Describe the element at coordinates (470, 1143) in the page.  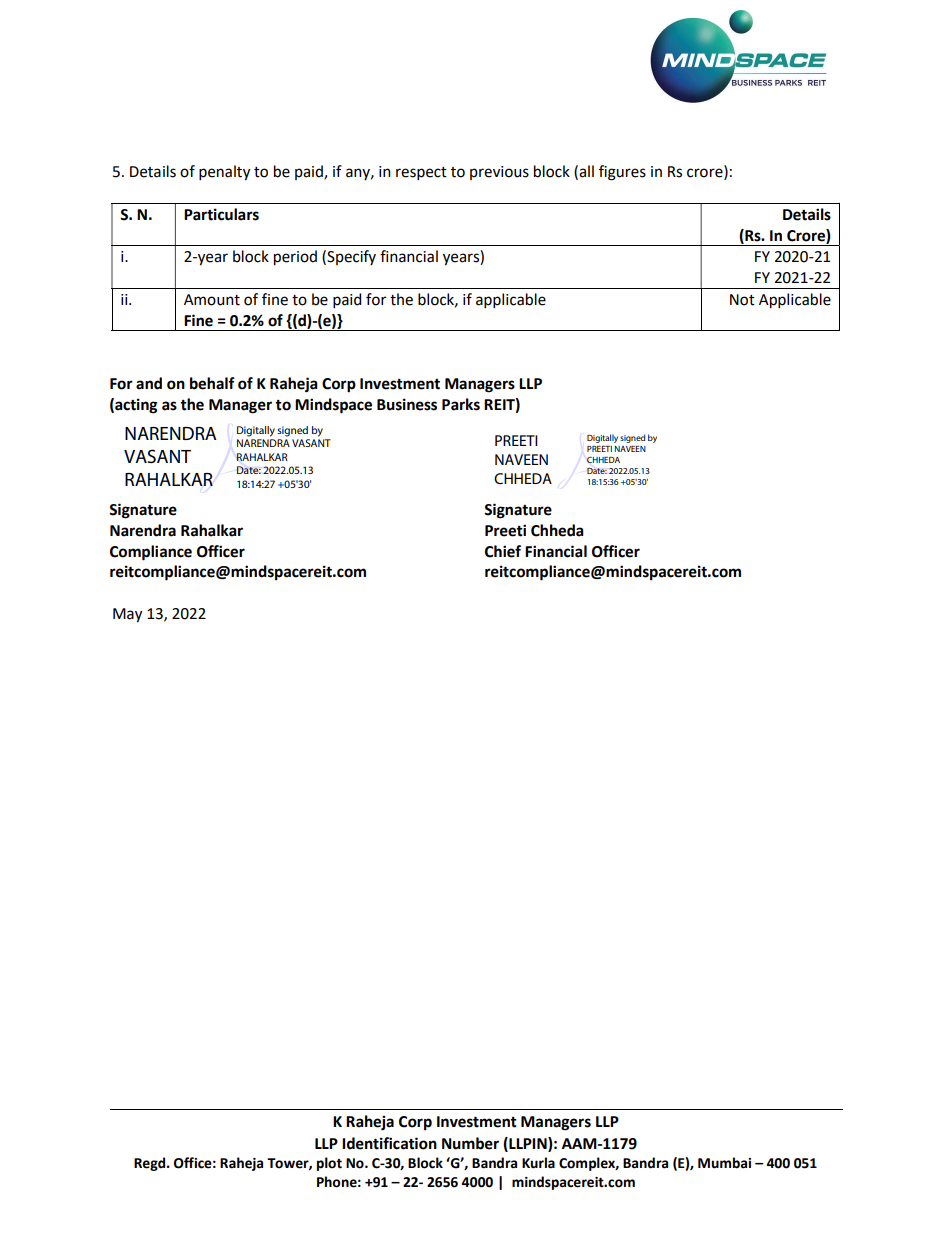
I see `Number` at that location.
